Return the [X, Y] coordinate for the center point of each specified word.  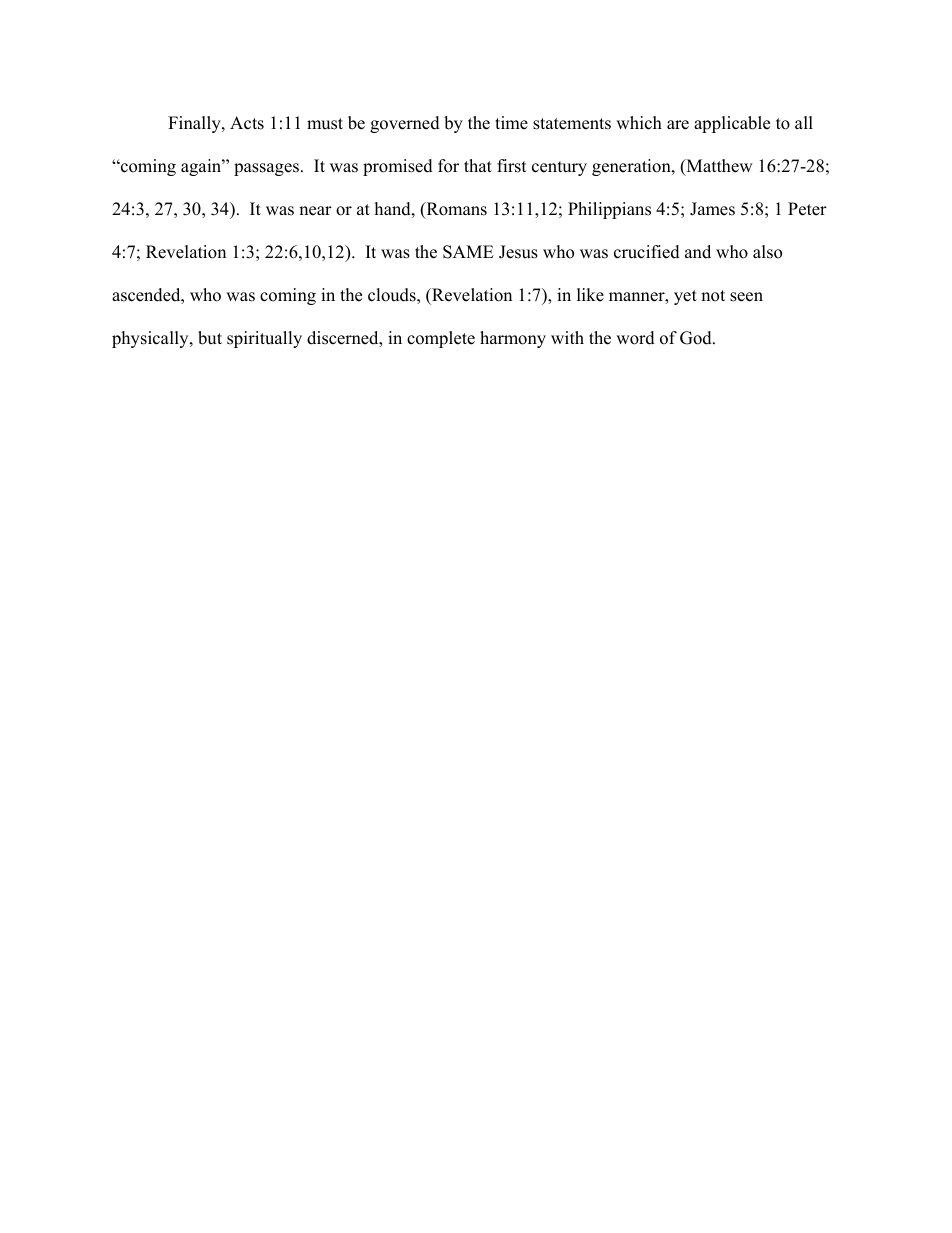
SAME [468, 252]
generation [632, 167]
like [590, 295]
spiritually [264, 339]
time [511, 123]
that [478, 165]
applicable [732, 124]
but [210, 338]
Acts [247, 123]
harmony [513, 339]
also [767, 252]
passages [266, 169]
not [713, 296]
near [315, 211]
